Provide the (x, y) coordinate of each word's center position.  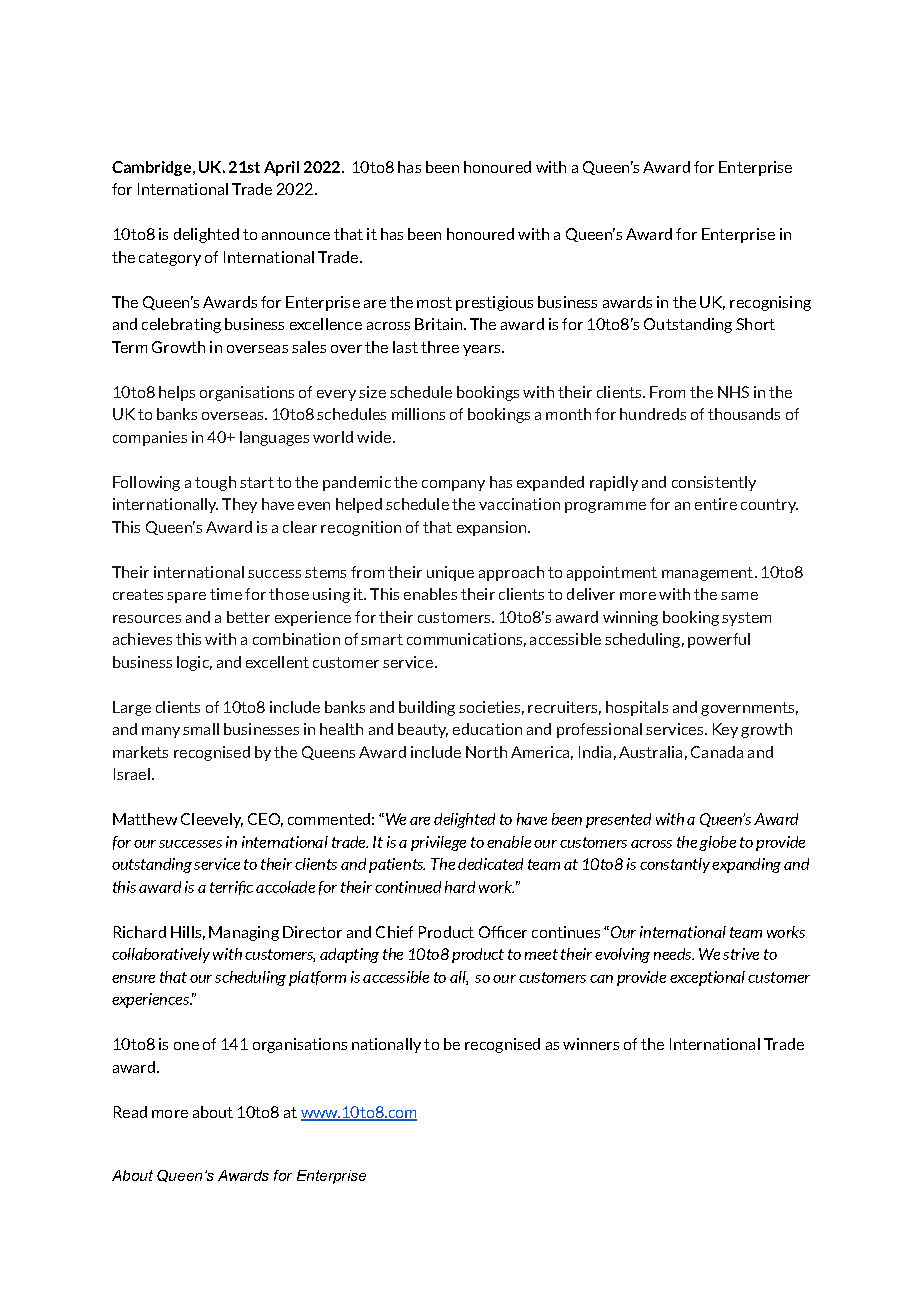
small (201, 729)
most (434, 302)
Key (725, 730)
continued (408, 887)
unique (450, 573)
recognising (770, 303)
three (440, 347)
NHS (733, 392)
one (186, 1046)
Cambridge (151, 168)
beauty (423, 730)
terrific (231, 888)
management (709, 574)
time (226, 594)
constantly (675, 865)
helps (177, 393)
